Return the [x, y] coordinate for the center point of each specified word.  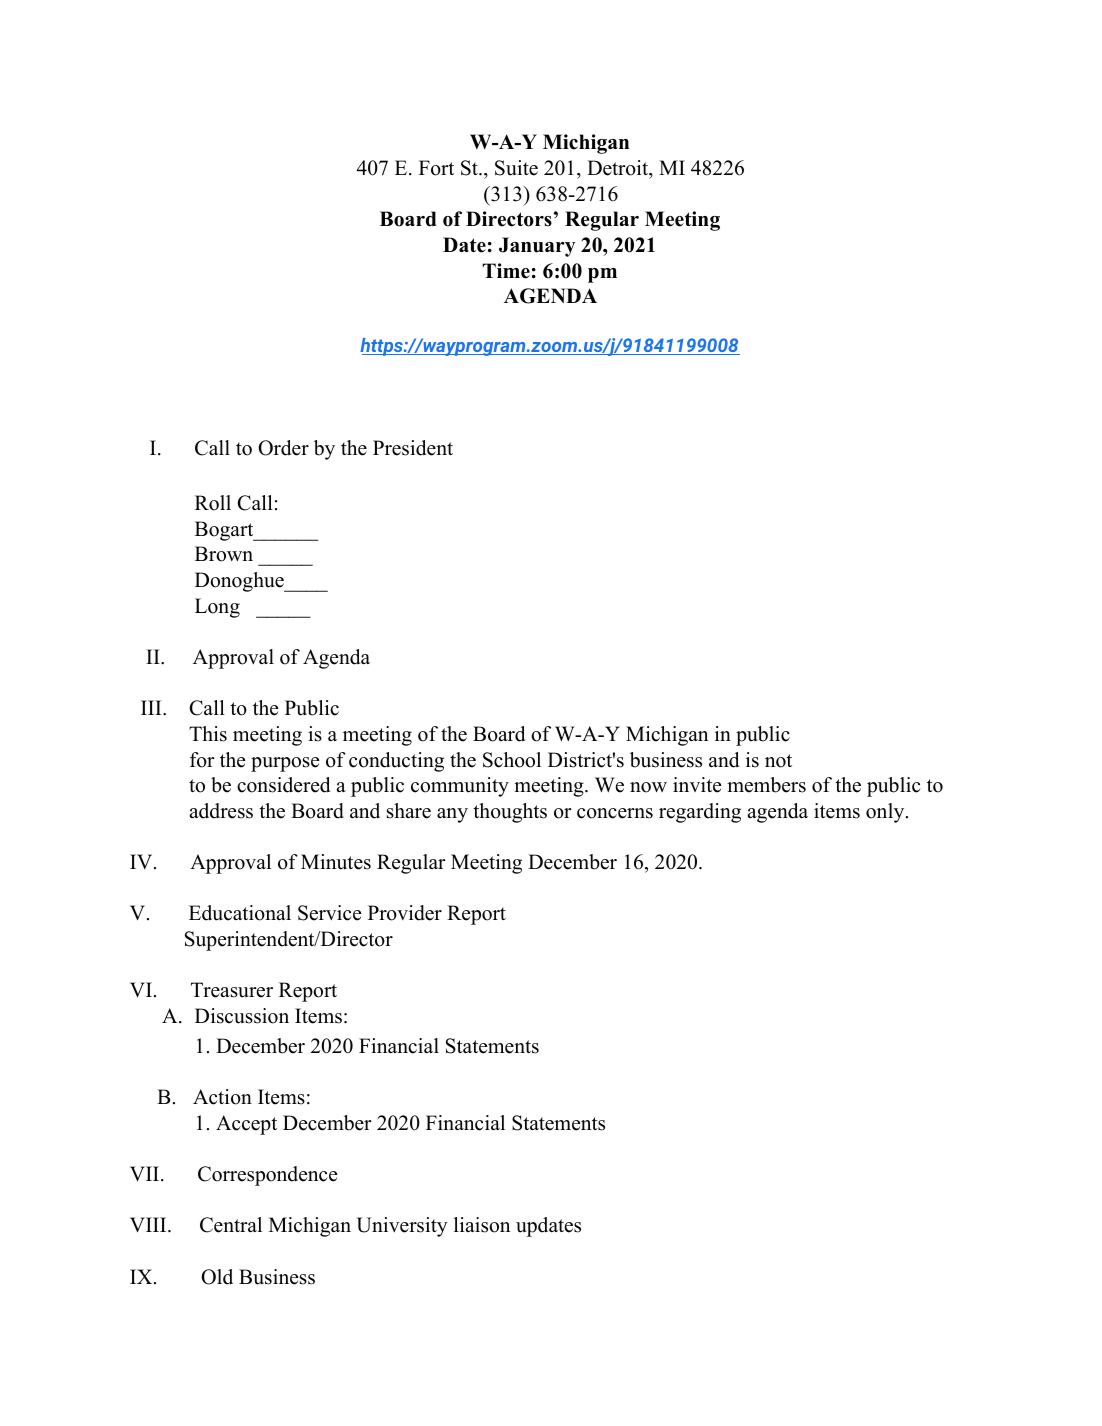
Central [231, 1225]
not [778, 761]
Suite [516, 168]
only [885, 813]
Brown [224, 554]
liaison [482, 1225]
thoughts [510, 813]
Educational [240, 913]
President [413, 448]
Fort [436, 168]
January [537, 247]
